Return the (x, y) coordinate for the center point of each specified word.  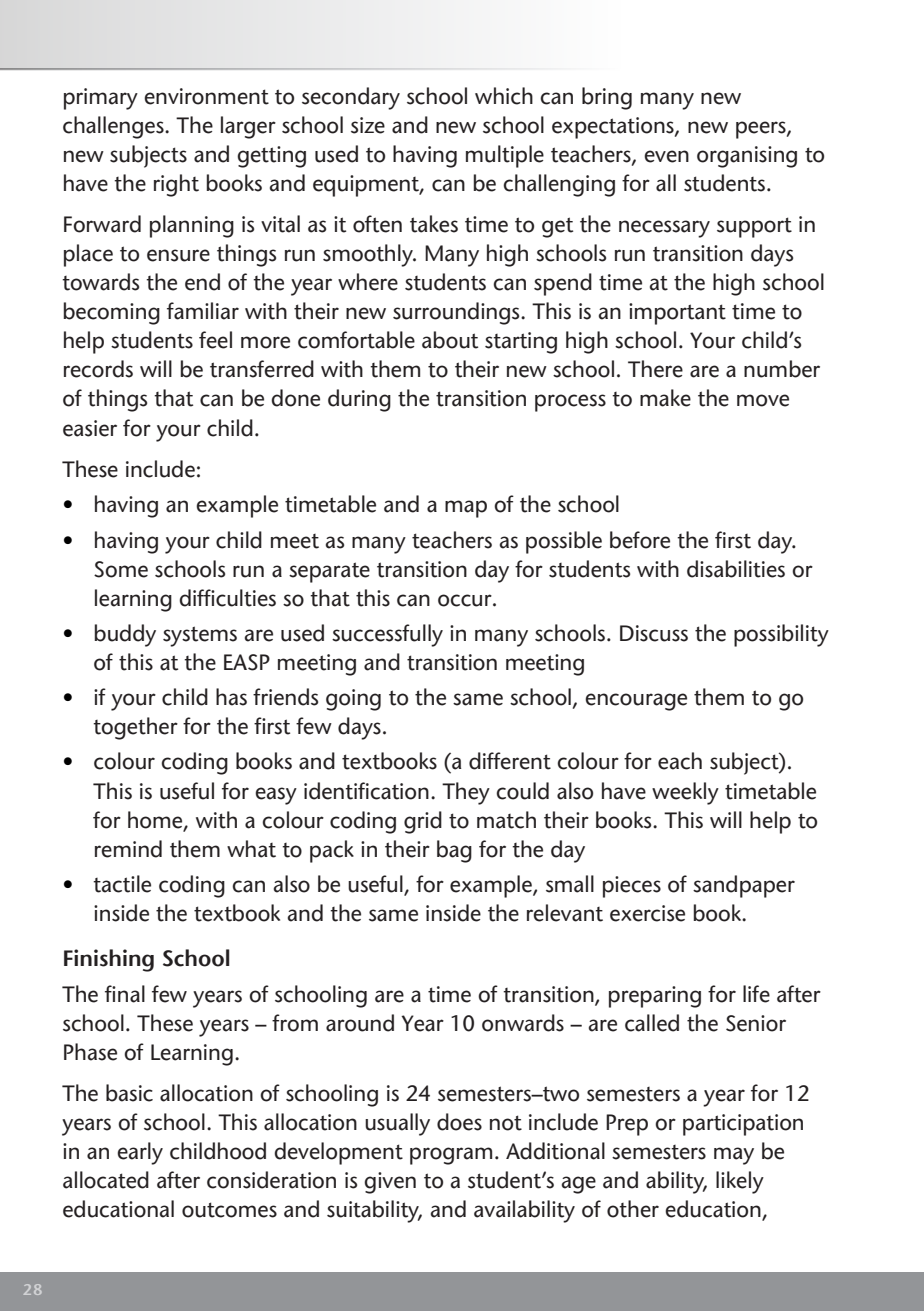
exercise (647, 913)
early (140, 1153)
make (665, 398)
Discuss (654, 633)
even (666, 156)
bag (454, 851)
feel (215, 340)
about (450, 340)
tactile (122, 884)
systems (200, 636)
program (451, 1156)
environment (206, 96)
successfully (387, 635)
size (368, 125)
